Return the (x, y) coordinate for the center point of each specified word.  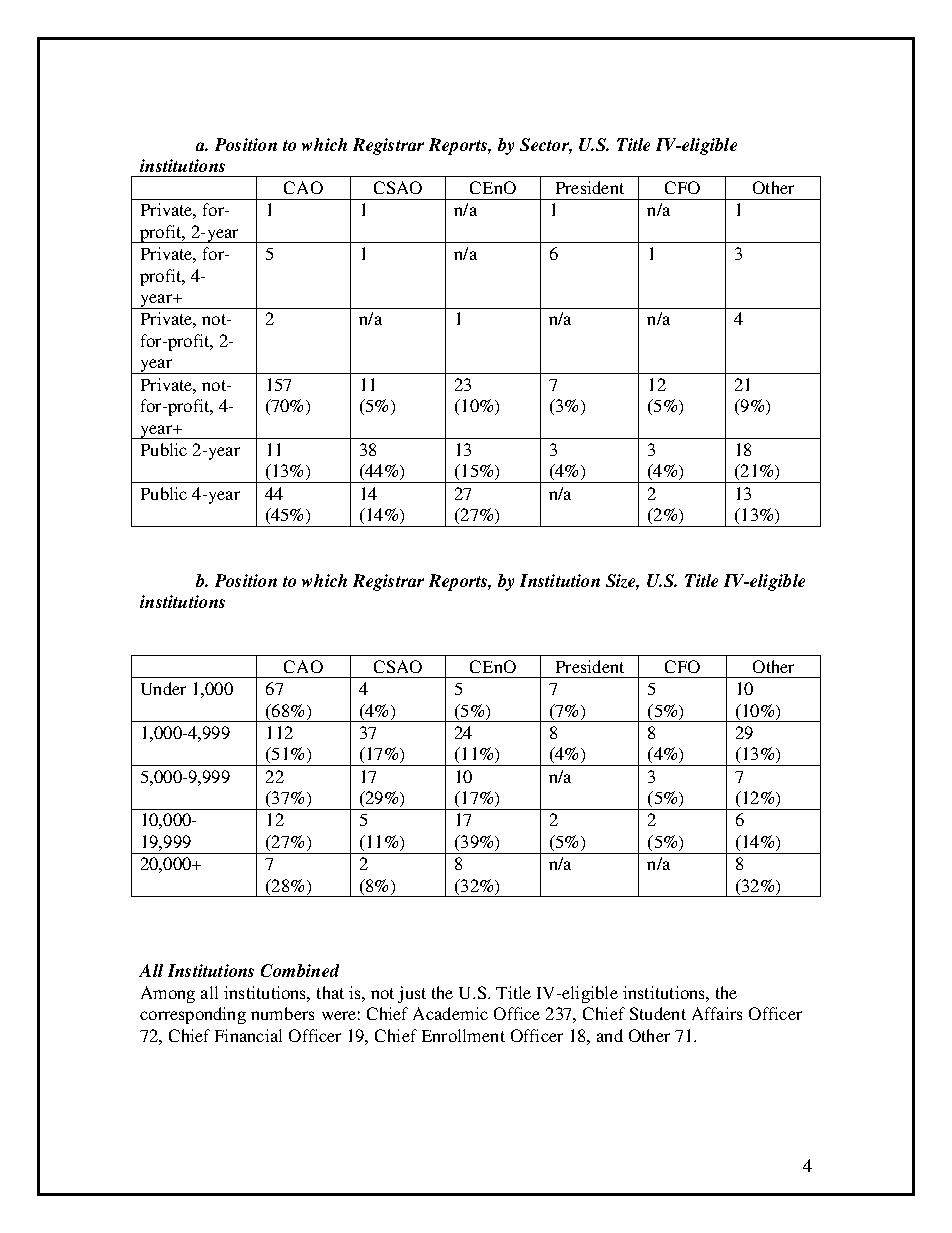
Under (163, 688)
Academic (450, 1013)
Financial (248, 1035)
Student (658, 1013)
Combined (300, 970)
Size (622, 582)
